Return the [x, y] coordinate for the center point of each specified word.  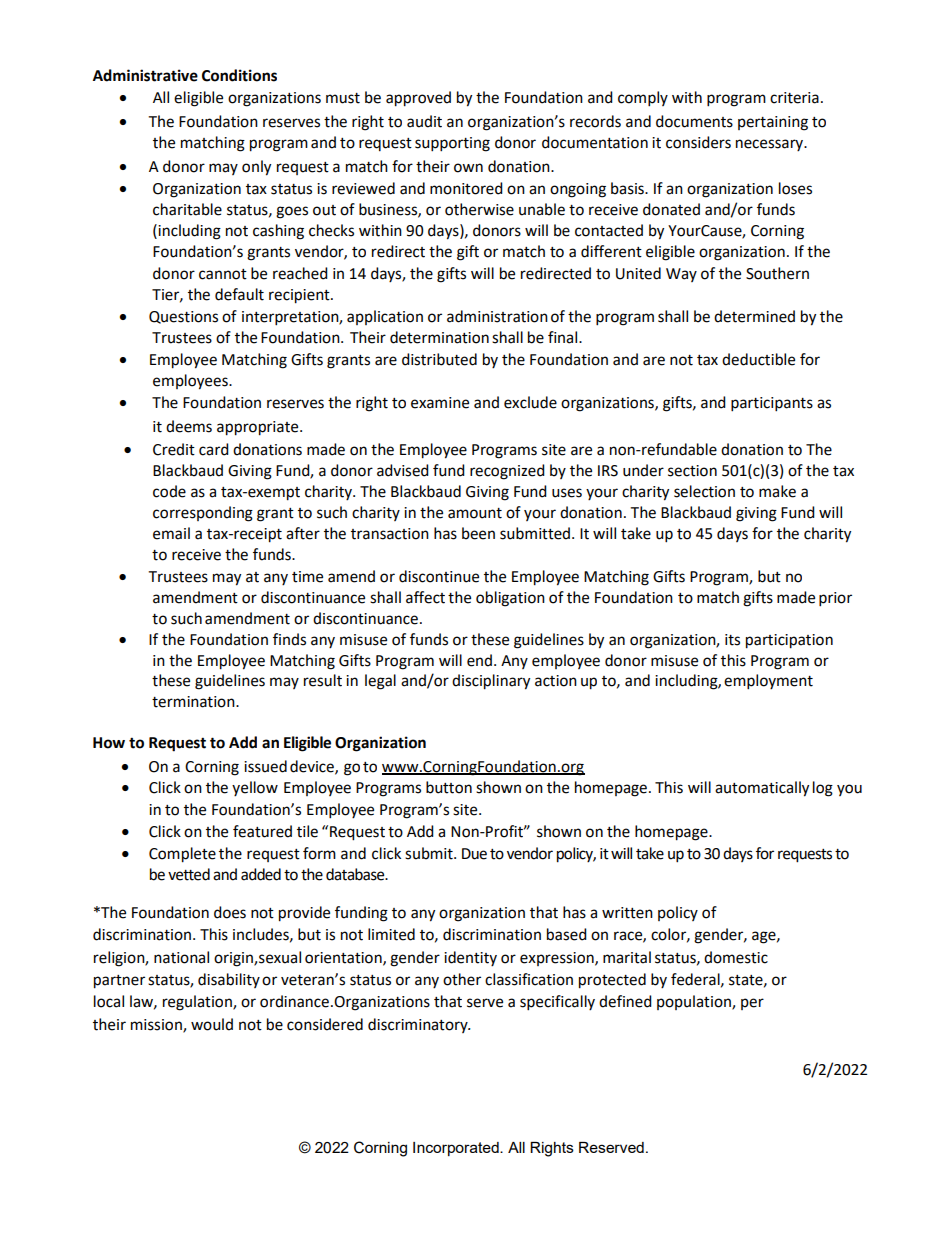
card [214, 449]
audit [424, 121]
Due [474, 854]
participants [772, 404]
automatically [762, 789]
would [212, 1024]
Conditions [239, 75]
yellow [255, 788]
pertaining [773, 123]
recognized [507, 472]
